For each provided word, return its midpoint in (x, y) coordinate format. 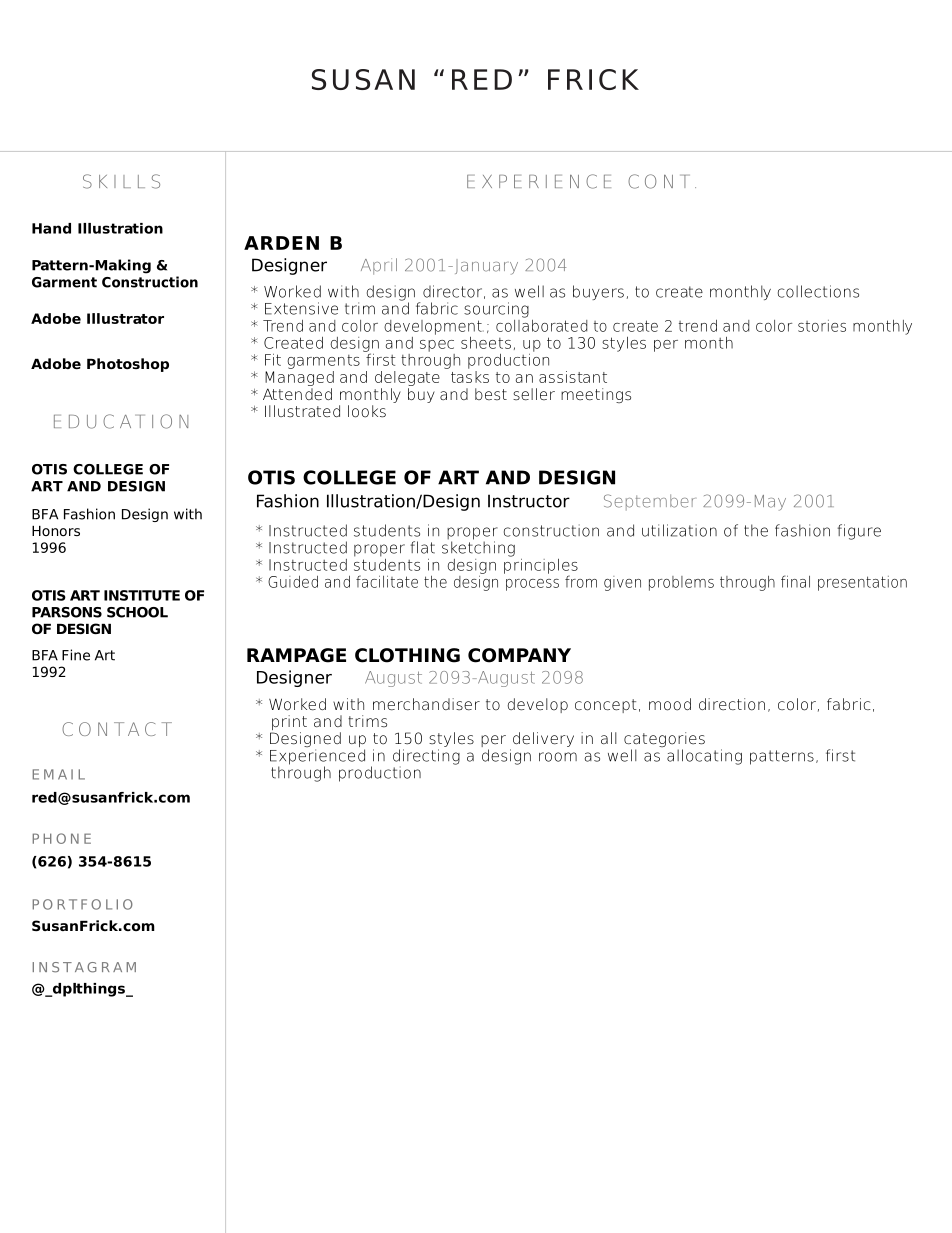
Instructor (529, 501)
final (795, 581)
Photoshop (128, 365)
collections (818, 291)
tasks (470, 375)
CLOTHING (407, 655)
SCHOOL (137, 612)
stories (822, 326)
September (649, 502)
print (288, 724)
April (379, 266)
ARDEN (281, 243)
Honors (56, 531)
